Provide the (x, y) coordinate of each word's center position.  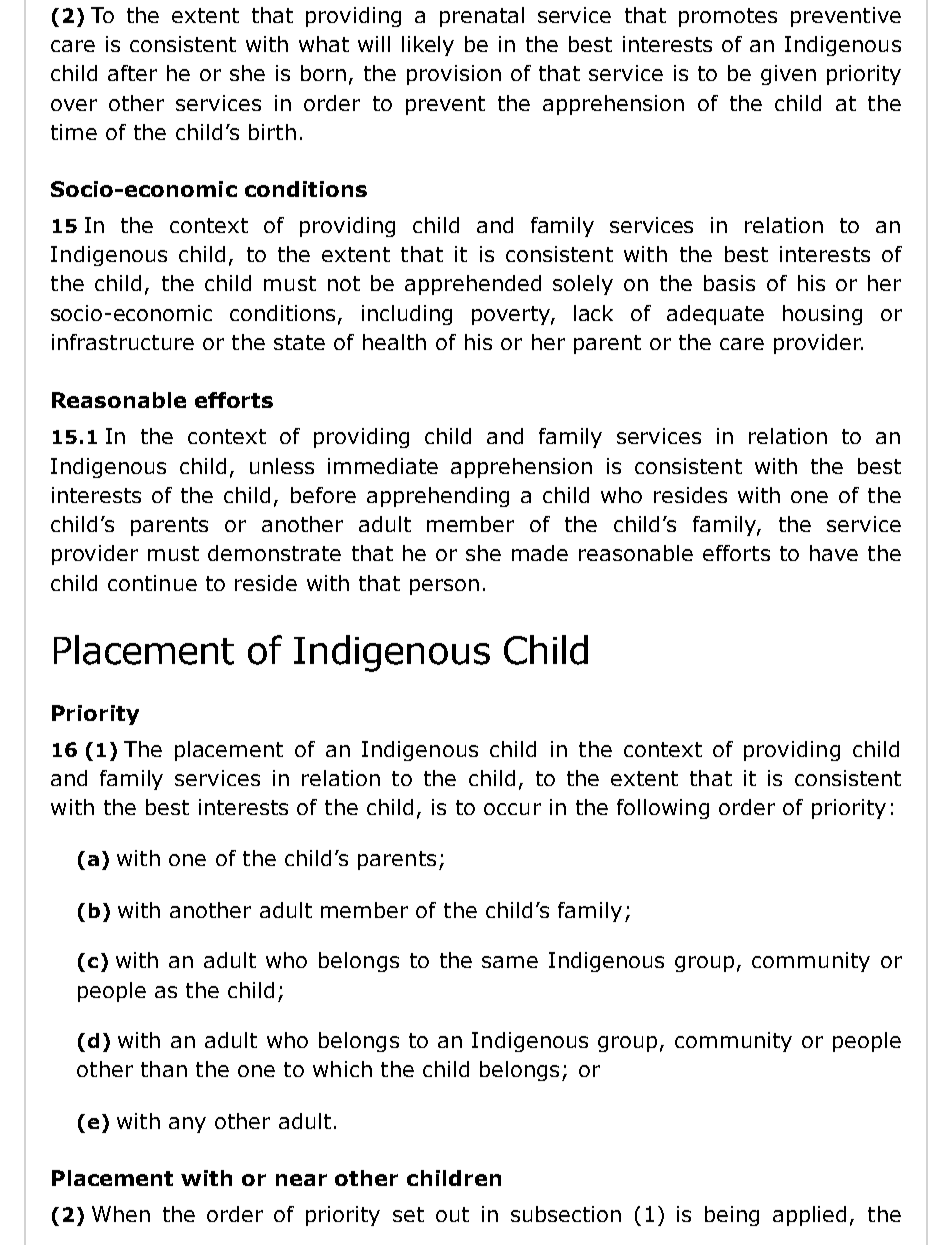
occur (512, 809)
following (663, 809)
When (121, 1214)
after (132, 73)
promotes (728, 17)
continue (152, 583)
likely (428, 46)
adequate (715, 315)
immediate (383, 466)
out (452, 1214)
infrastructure (123, 342)
